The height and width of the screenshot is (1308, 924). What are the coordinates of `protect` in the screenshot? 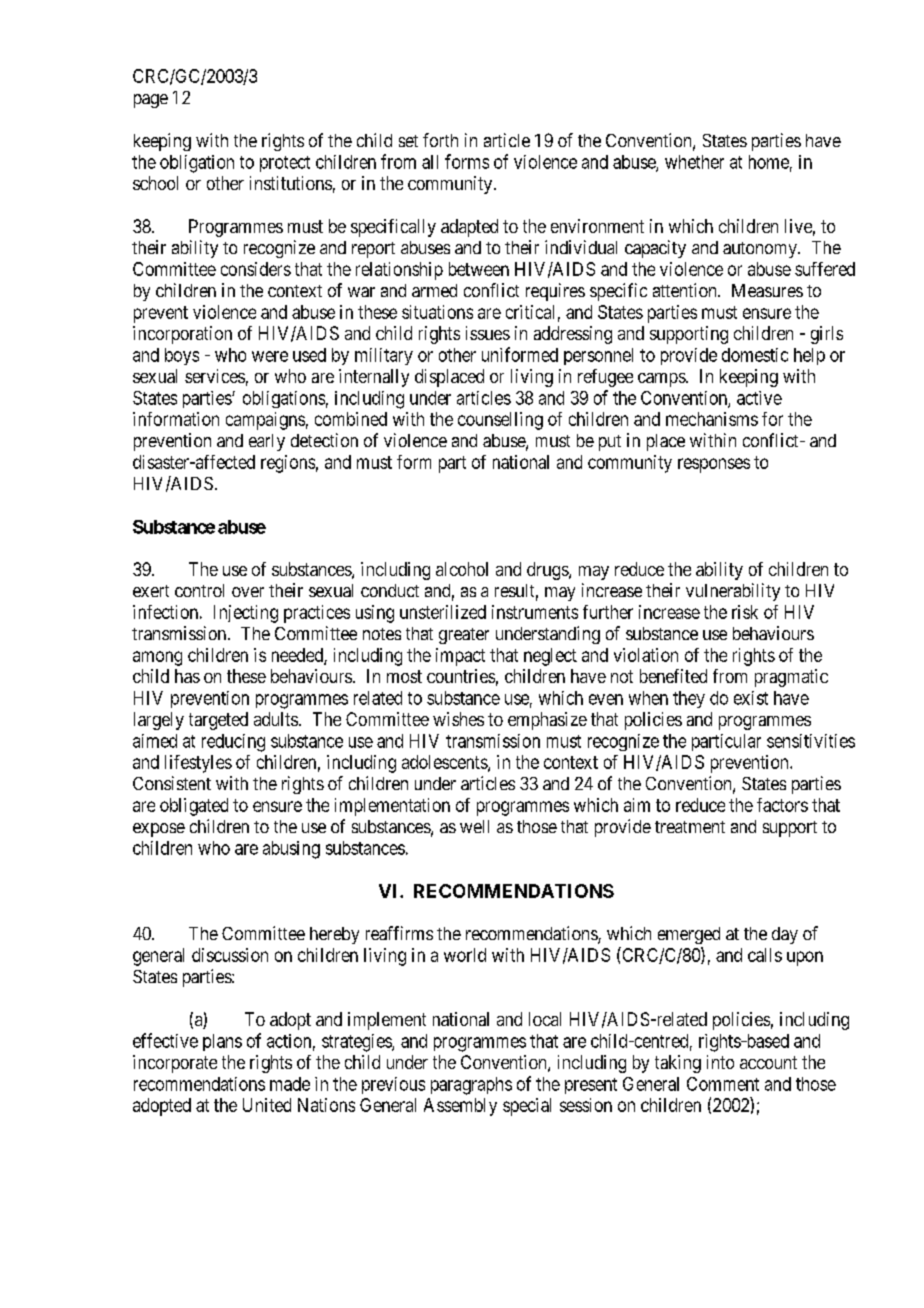 It's located at (285, 164).
